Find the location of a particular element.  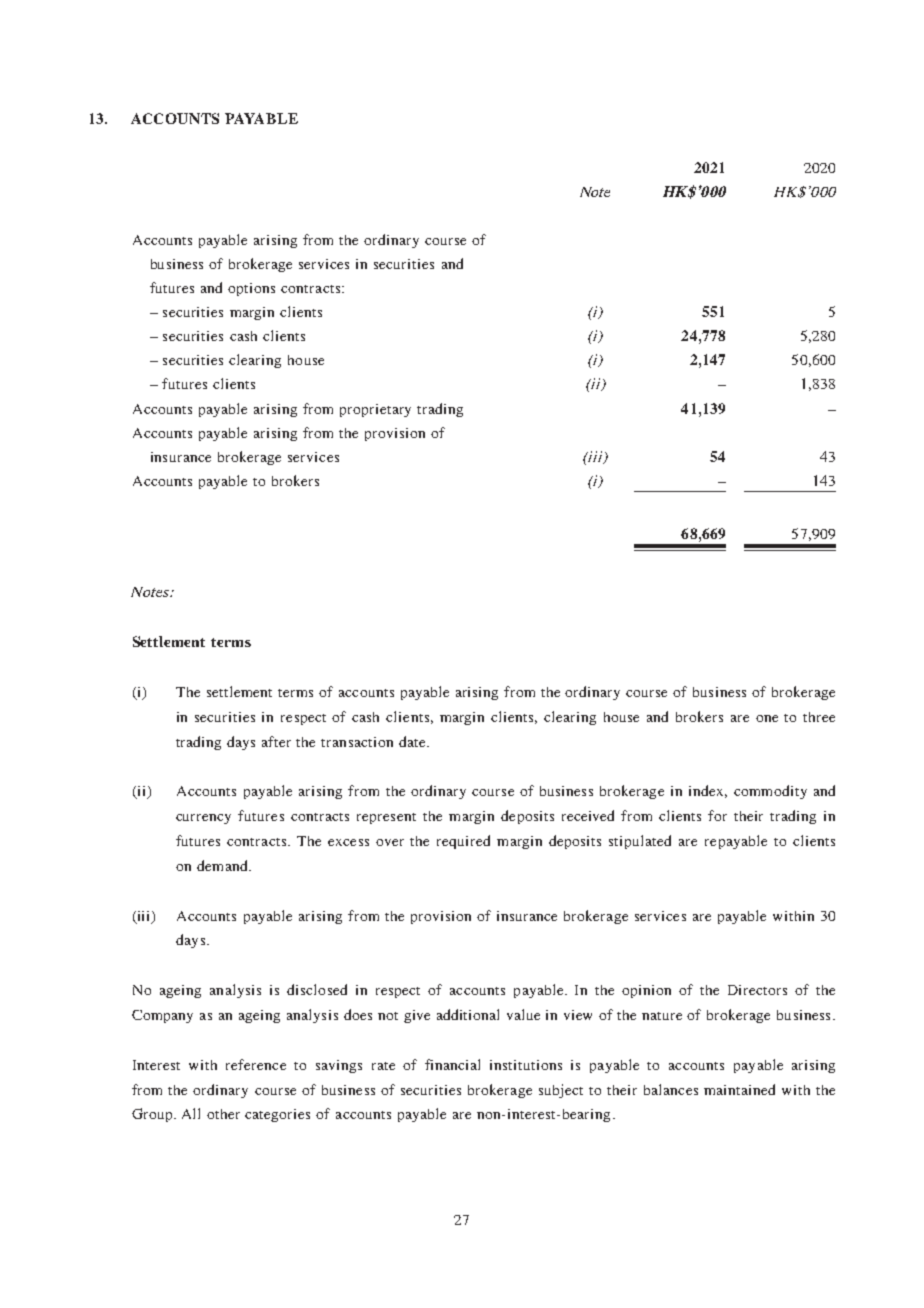

date is located at coordinates (413, 741).
